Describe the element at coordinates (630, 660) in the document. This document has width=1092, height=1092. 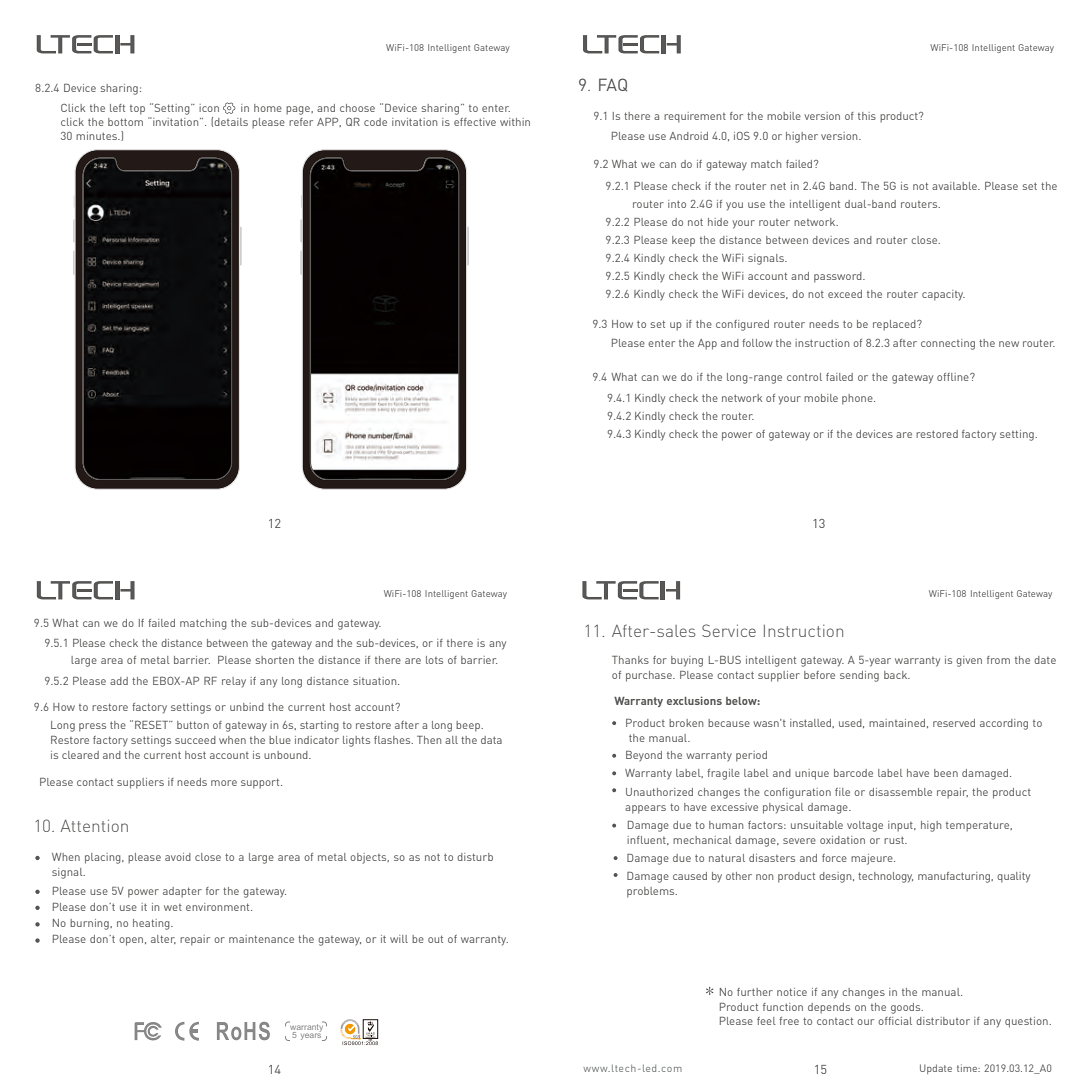
I see `Thanks` at that location.
